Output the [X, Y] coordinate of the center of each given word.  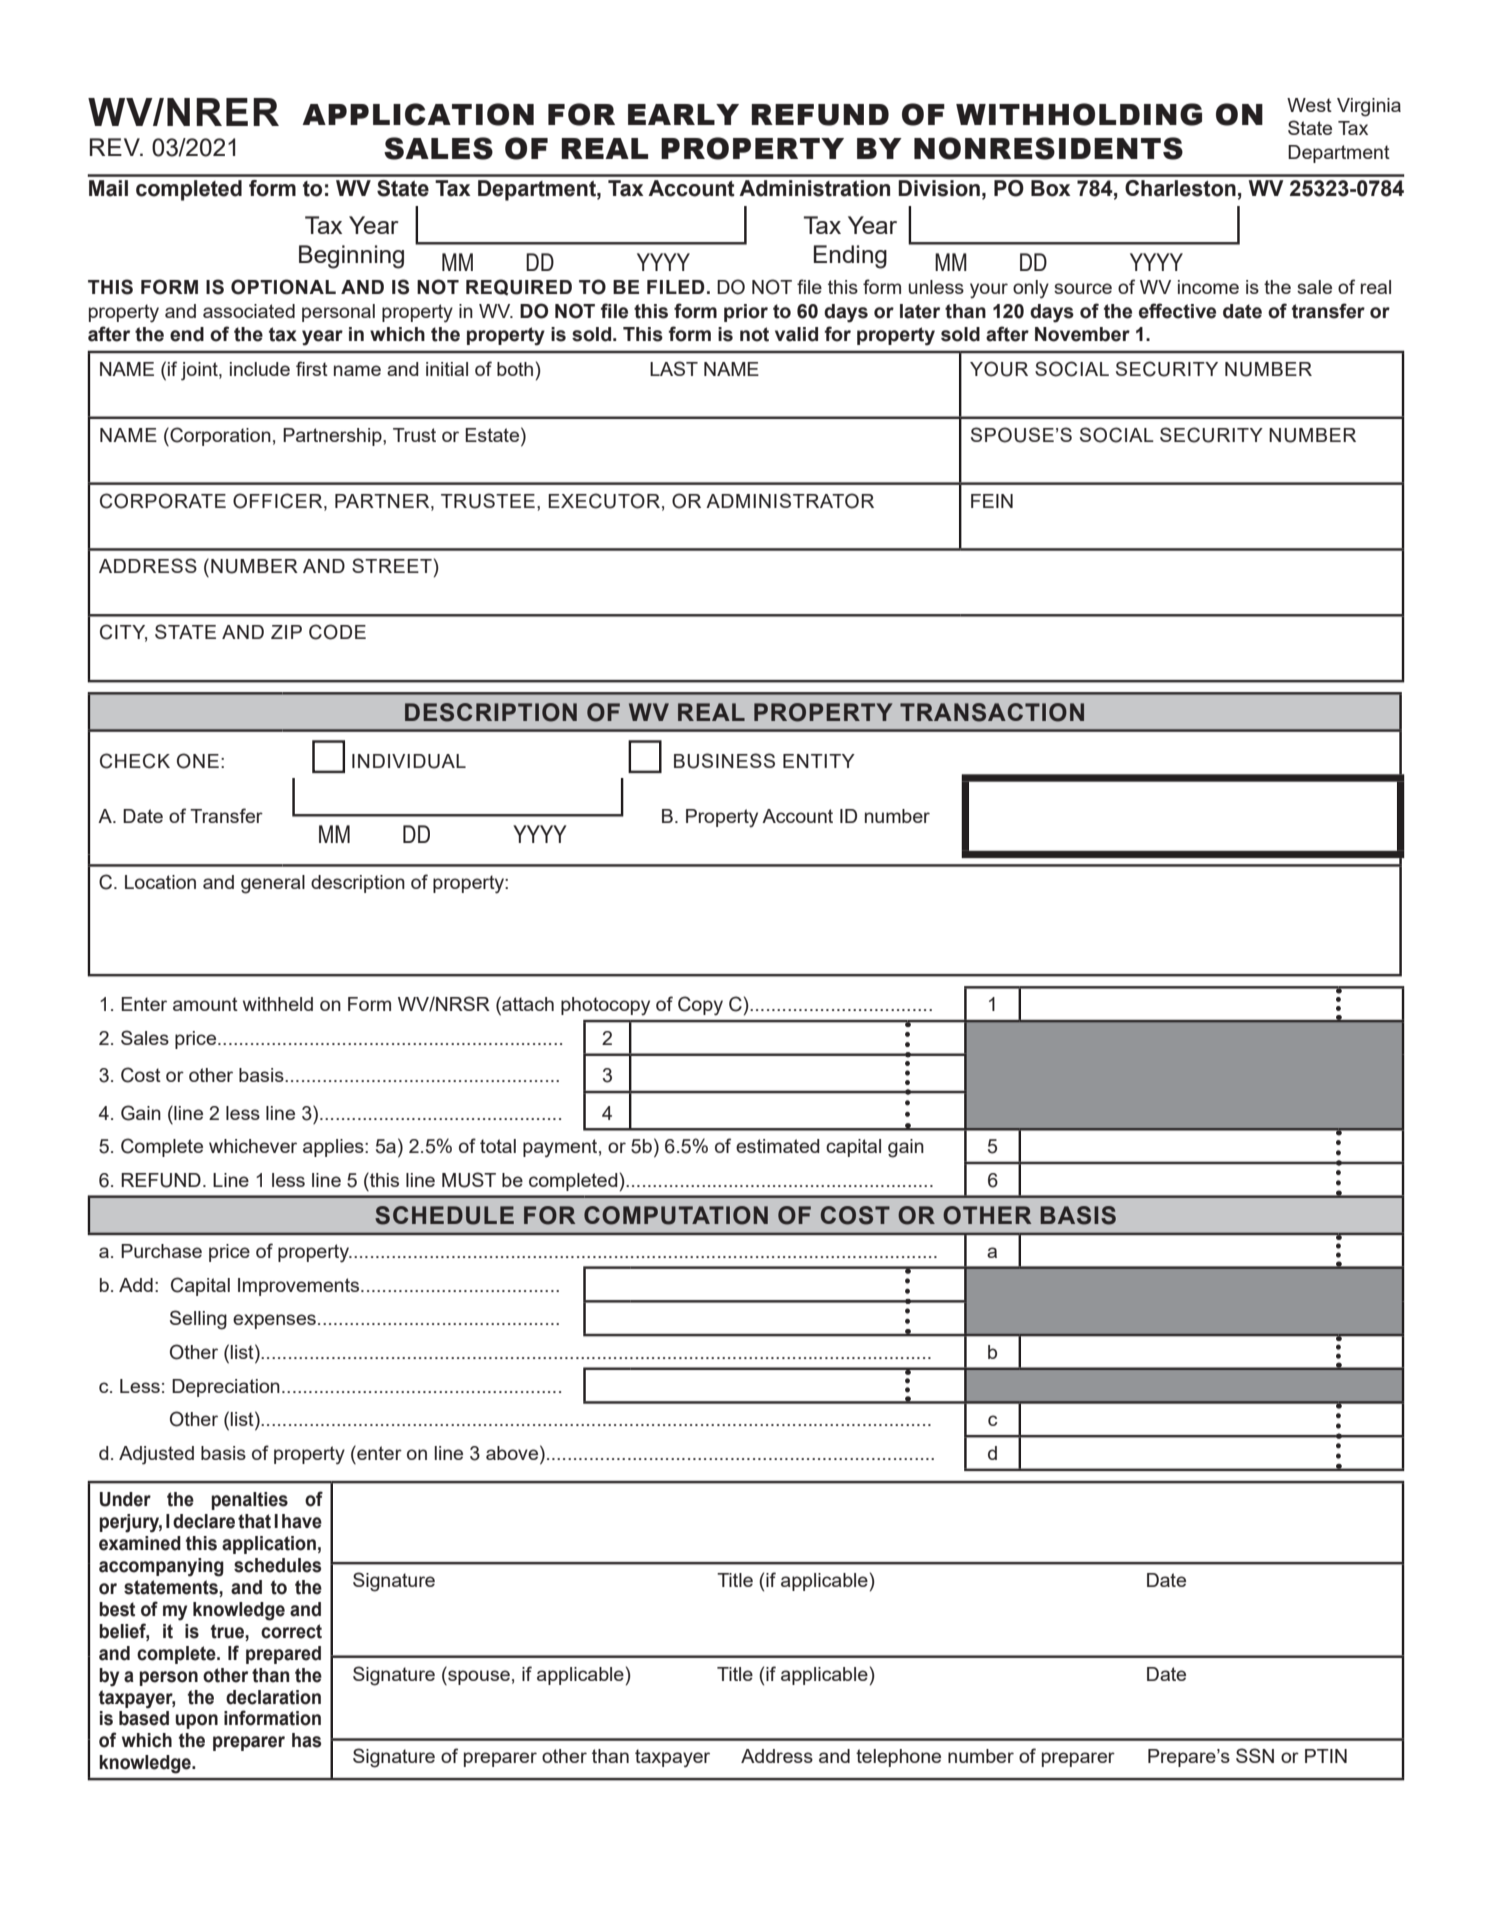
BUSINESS [724, 761]
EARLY [683, 114]
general [273, 884]
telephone [898, 1758]
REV [116, 147]
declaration [273, 1697]
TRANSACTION [992, 712]
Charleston [1180, 188]
